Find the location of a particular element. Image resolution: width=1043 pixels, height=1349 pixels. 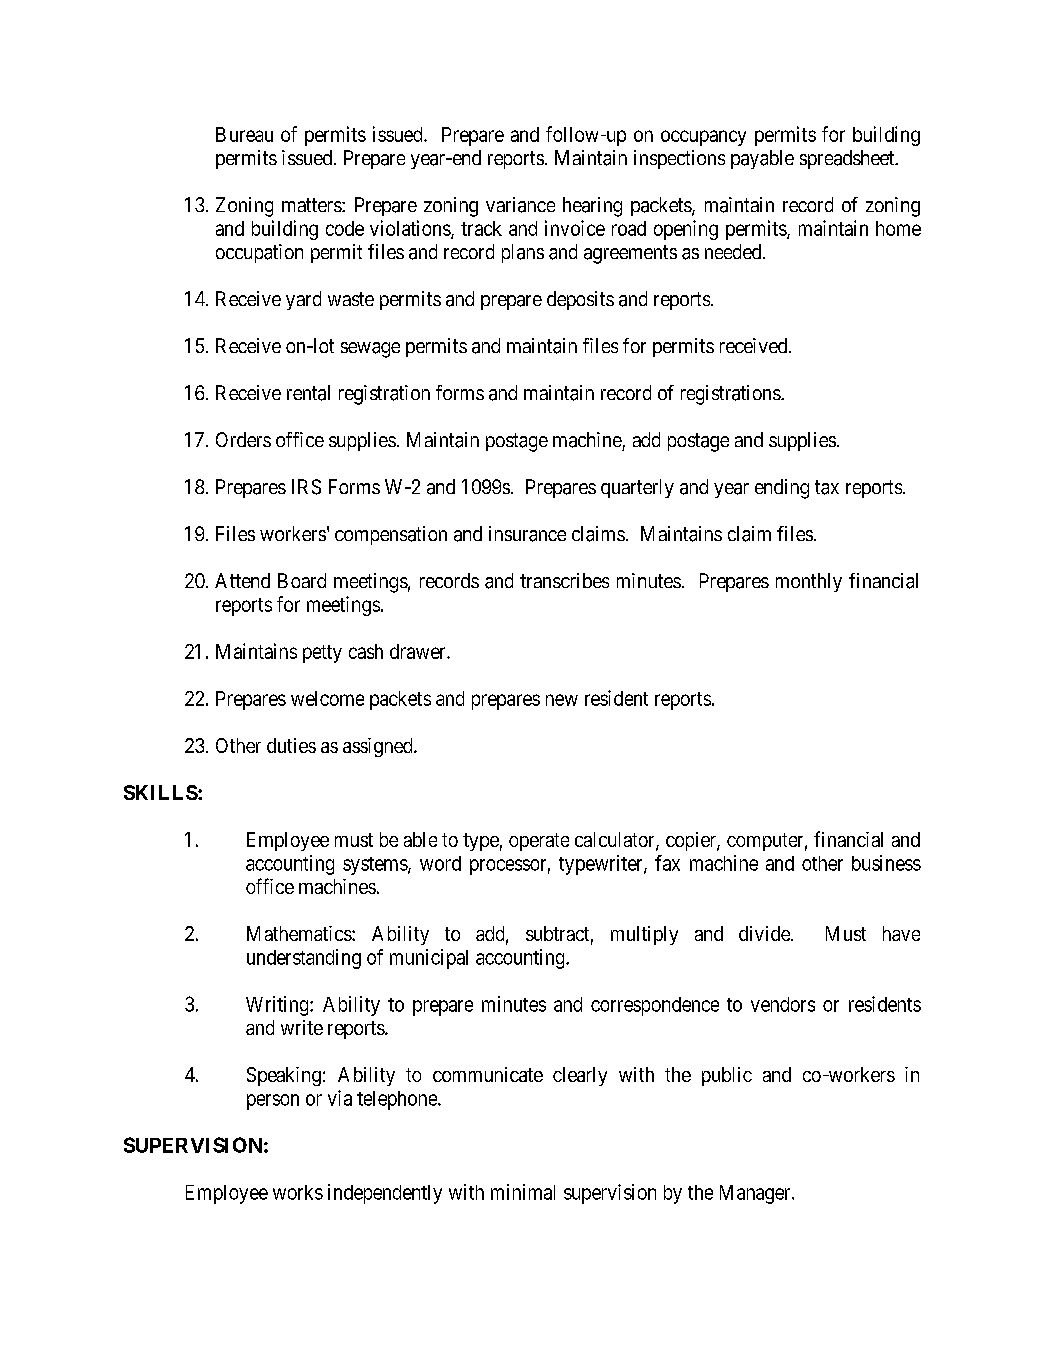

variance is located at coordinates (520, 205).
